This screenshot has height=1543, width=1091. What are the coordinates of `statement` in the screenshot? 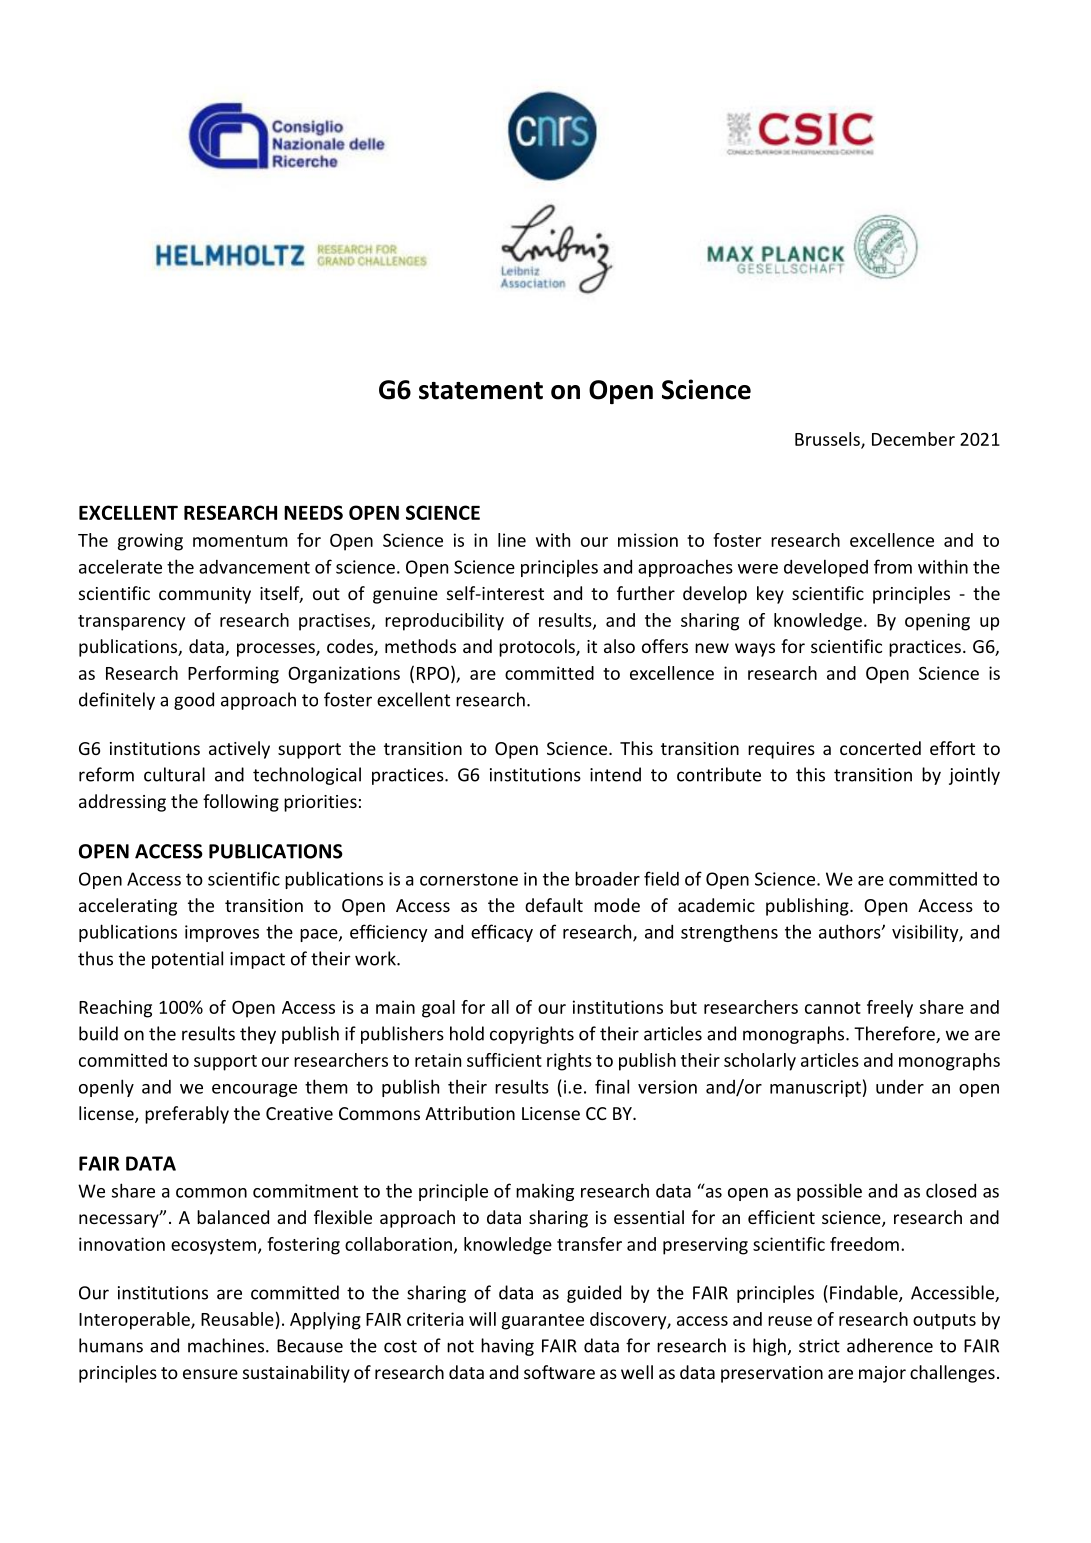 It's located at (481, 391).
